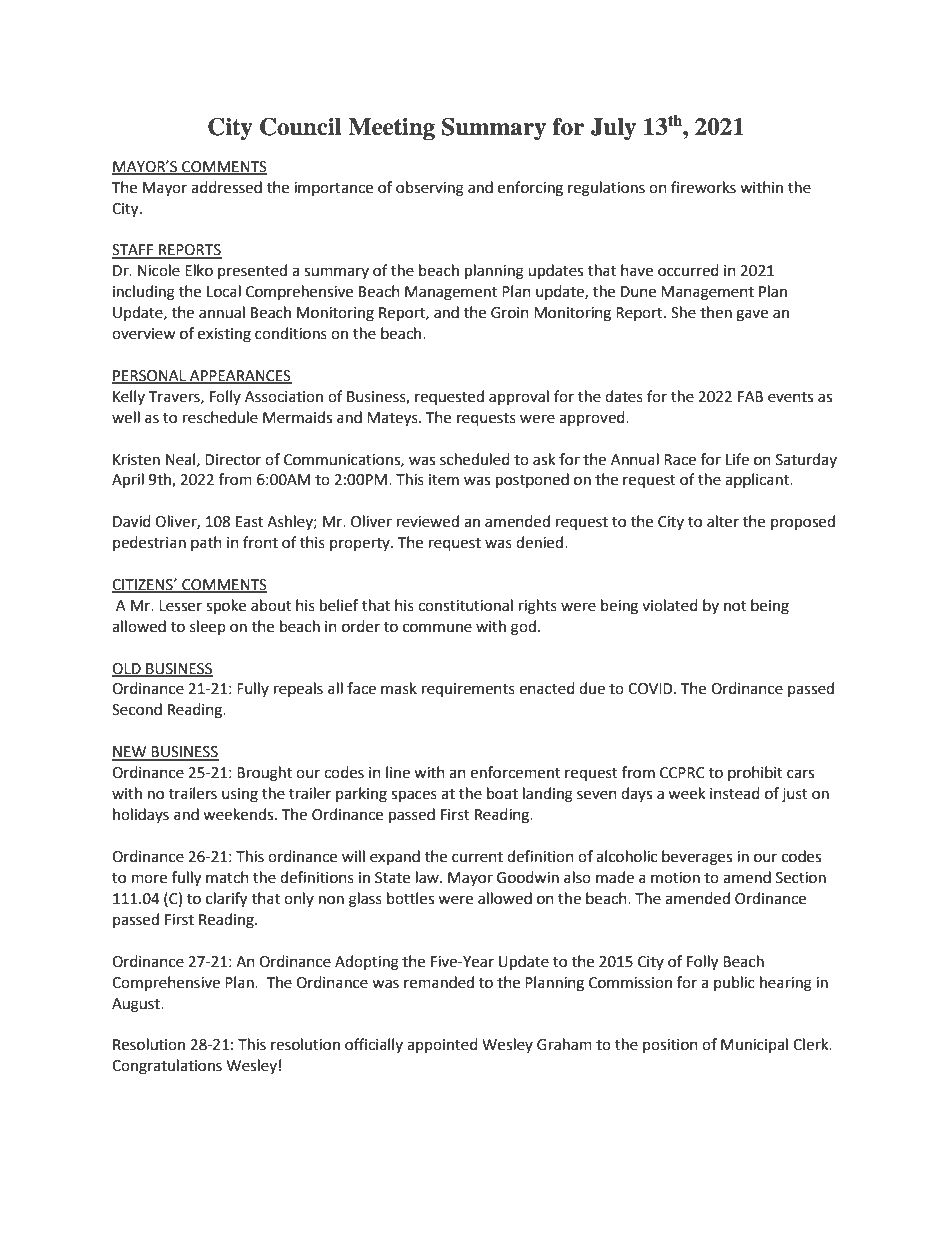 This screenshot has width=952, height=1233. What do you see at coordinates (502, 793) in the screenshot?
I see `boat` at bounding box center [502, 793].
